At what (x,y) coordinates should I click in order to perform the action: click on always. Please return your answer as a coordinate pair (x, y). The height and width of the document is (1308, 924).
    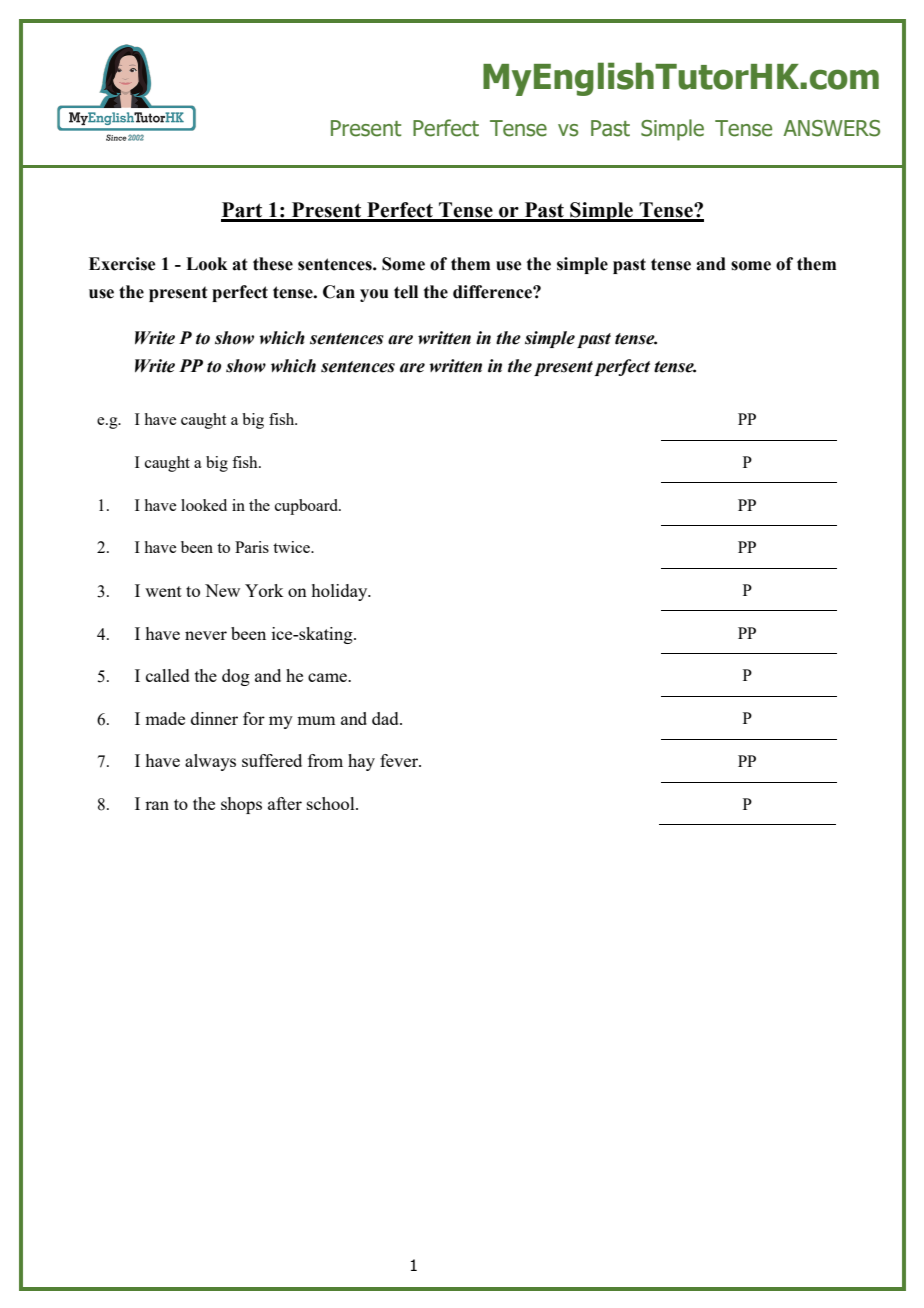
    Looking at the image, I should click on (210, 762).
